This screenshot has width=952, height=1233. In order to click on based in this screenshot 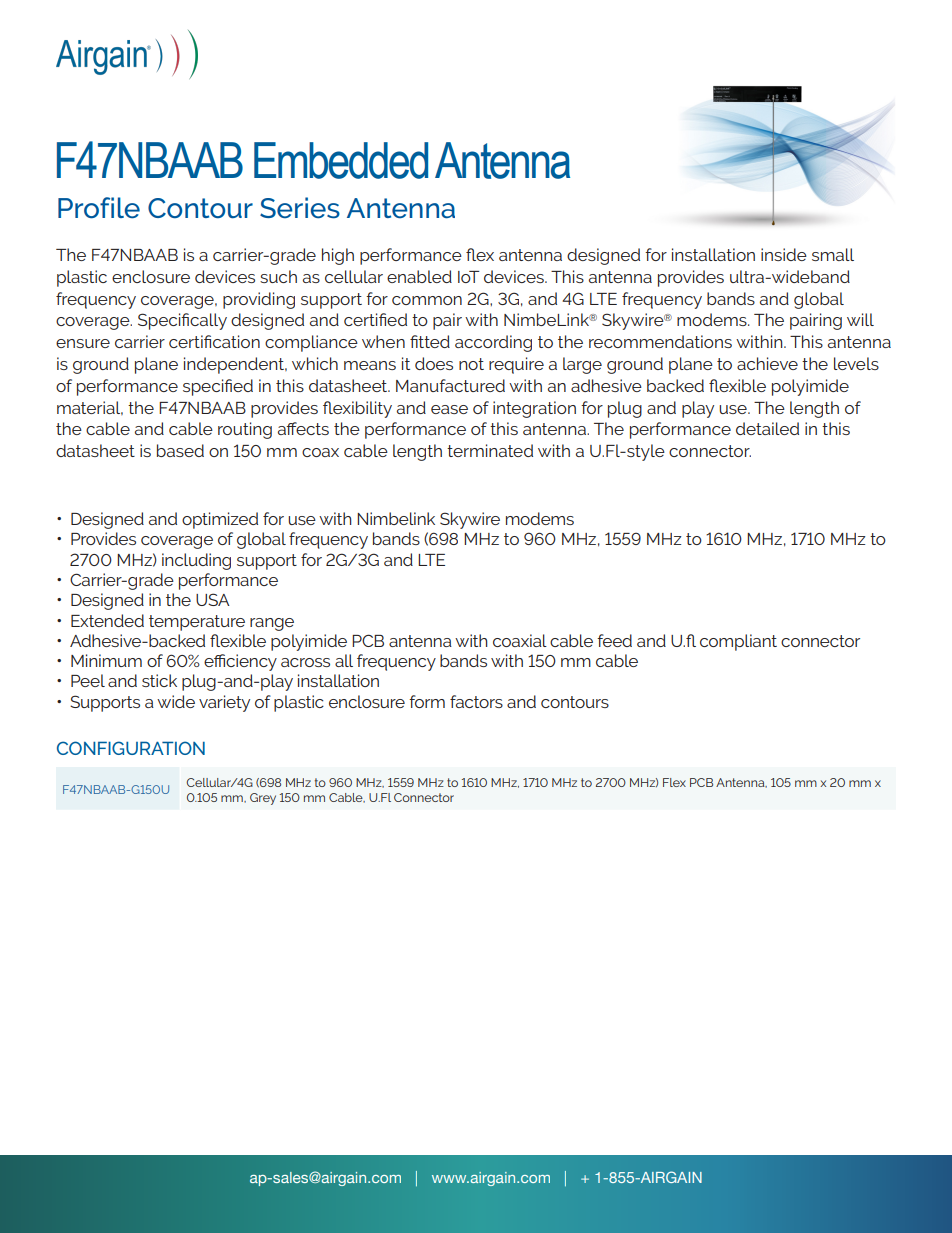, I will do `click(180, 450)`.
